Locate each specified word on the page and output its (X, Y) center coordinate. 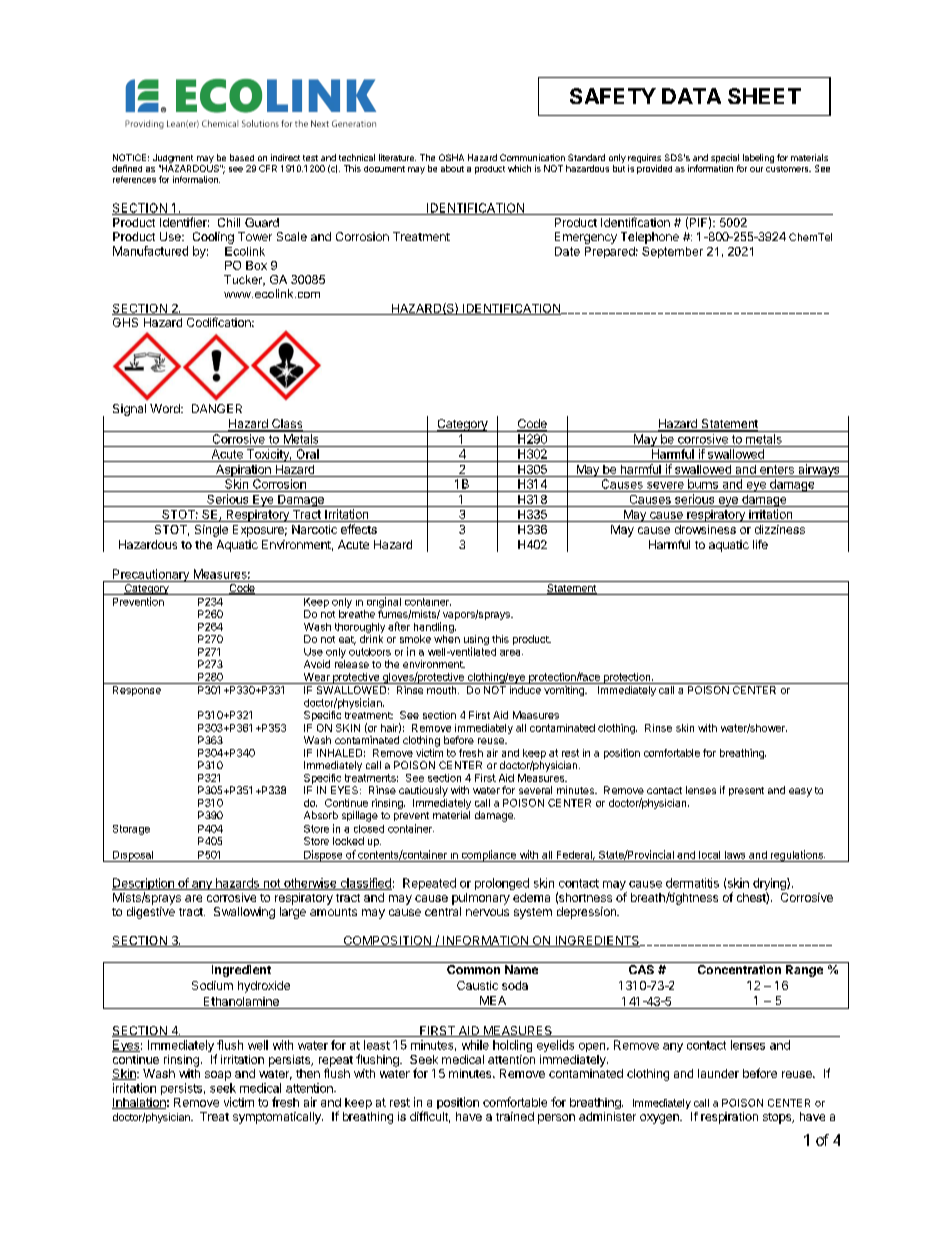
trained (515, 1116)
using (476, 641)
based (242, 157)
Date (567, 251)
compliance (488, 856)
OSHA (451, 157)
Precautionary (151, 575)
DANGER (217, 408)
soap (218, 1076)
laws (735, 855)
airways (819, 470)
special (725, 160)
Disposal (132, 856)
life (760, 544)
